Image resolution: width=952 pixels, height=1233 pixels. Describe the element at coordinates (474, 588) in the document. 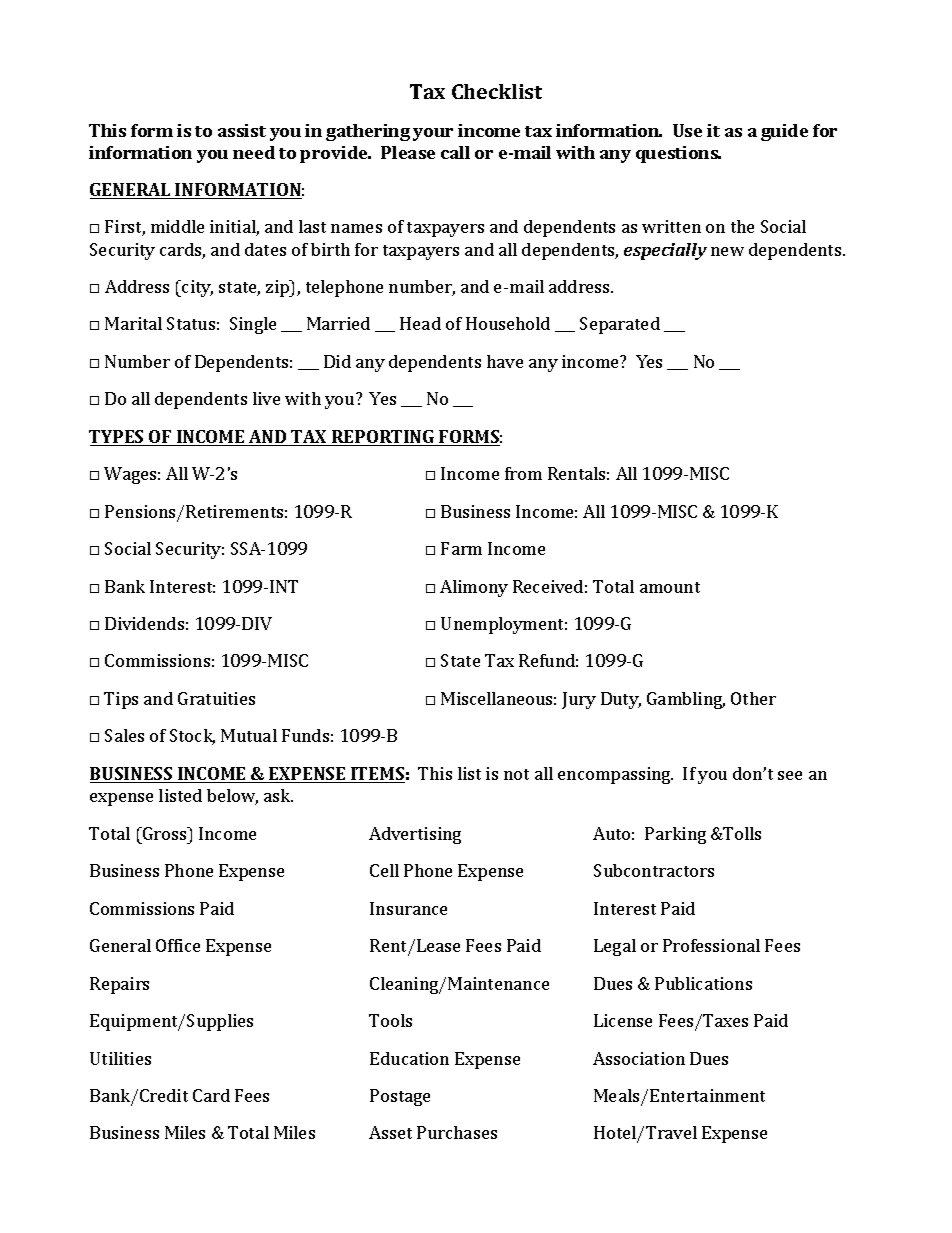

I see `Alimony` at that location.
